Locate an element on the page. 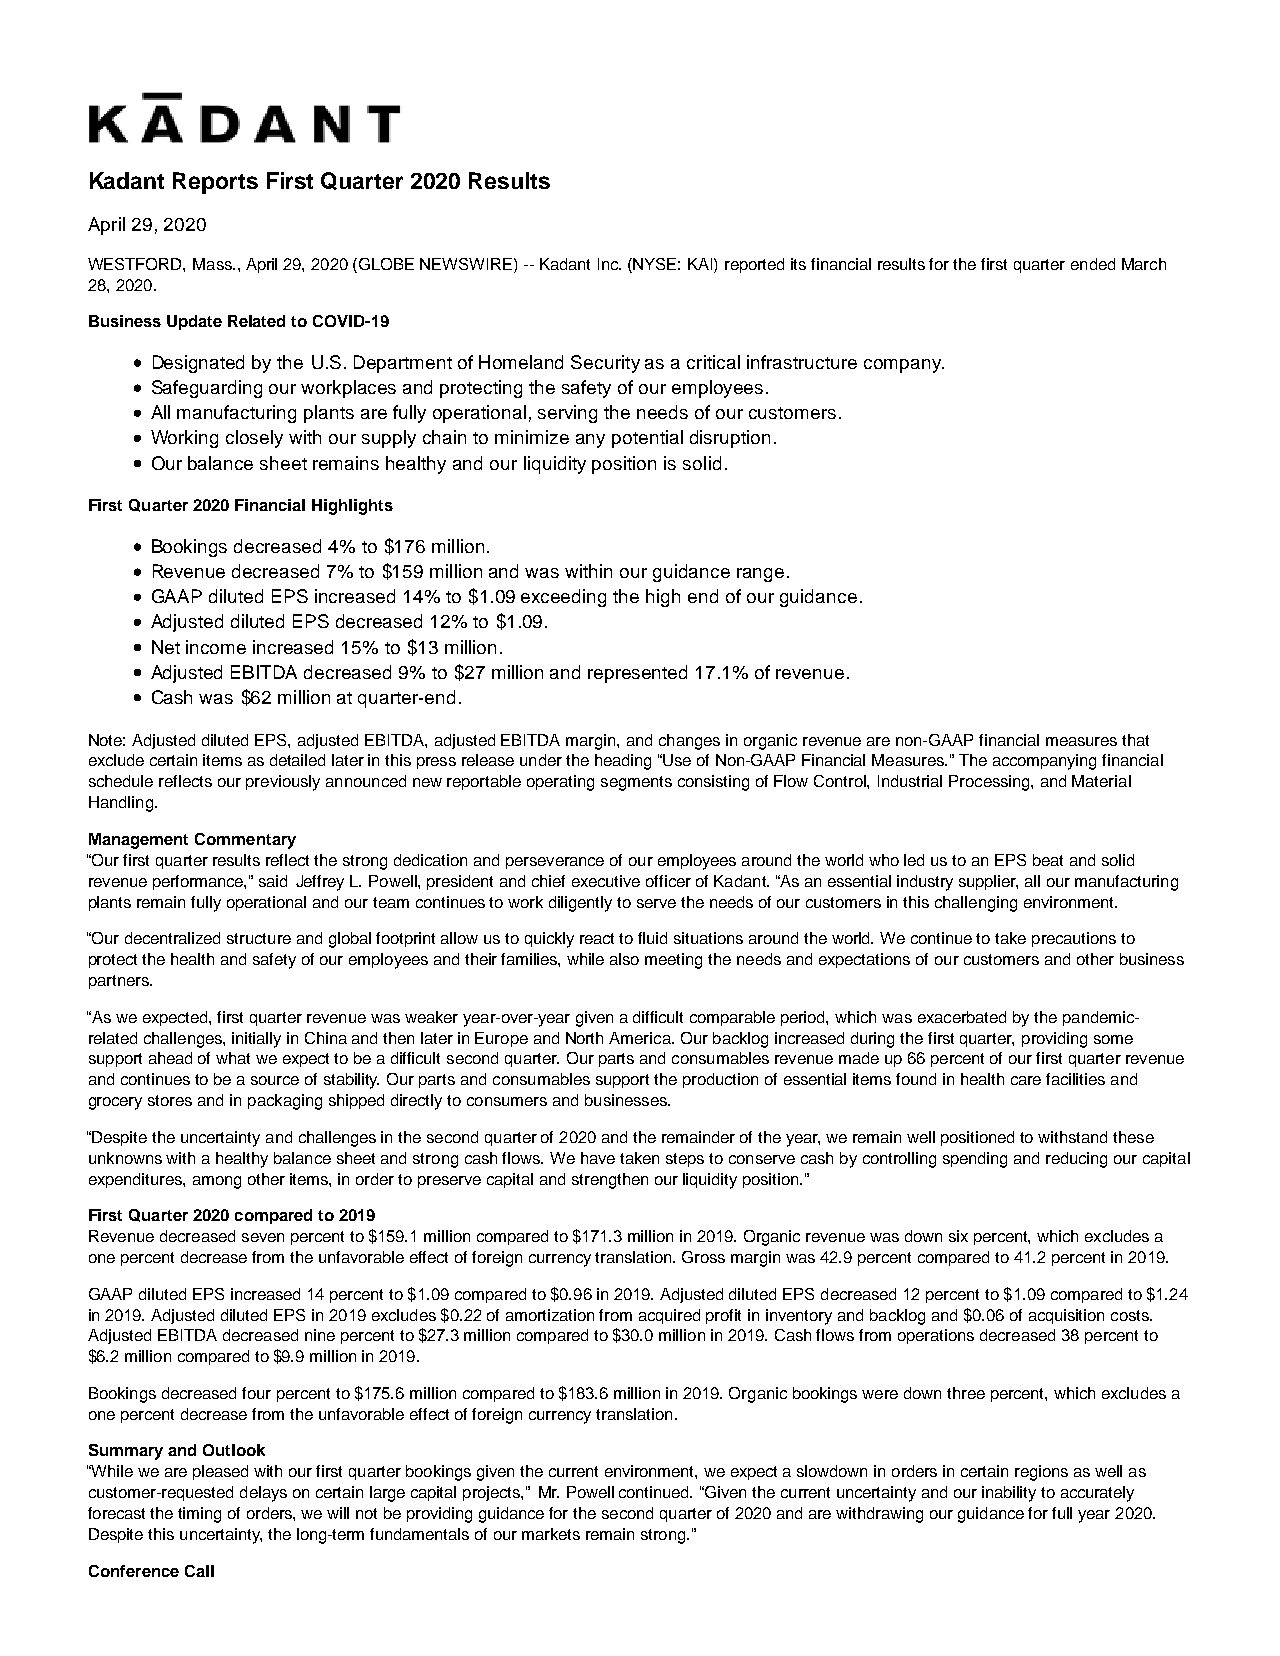  Mass is located at coordinates (213, 264).
